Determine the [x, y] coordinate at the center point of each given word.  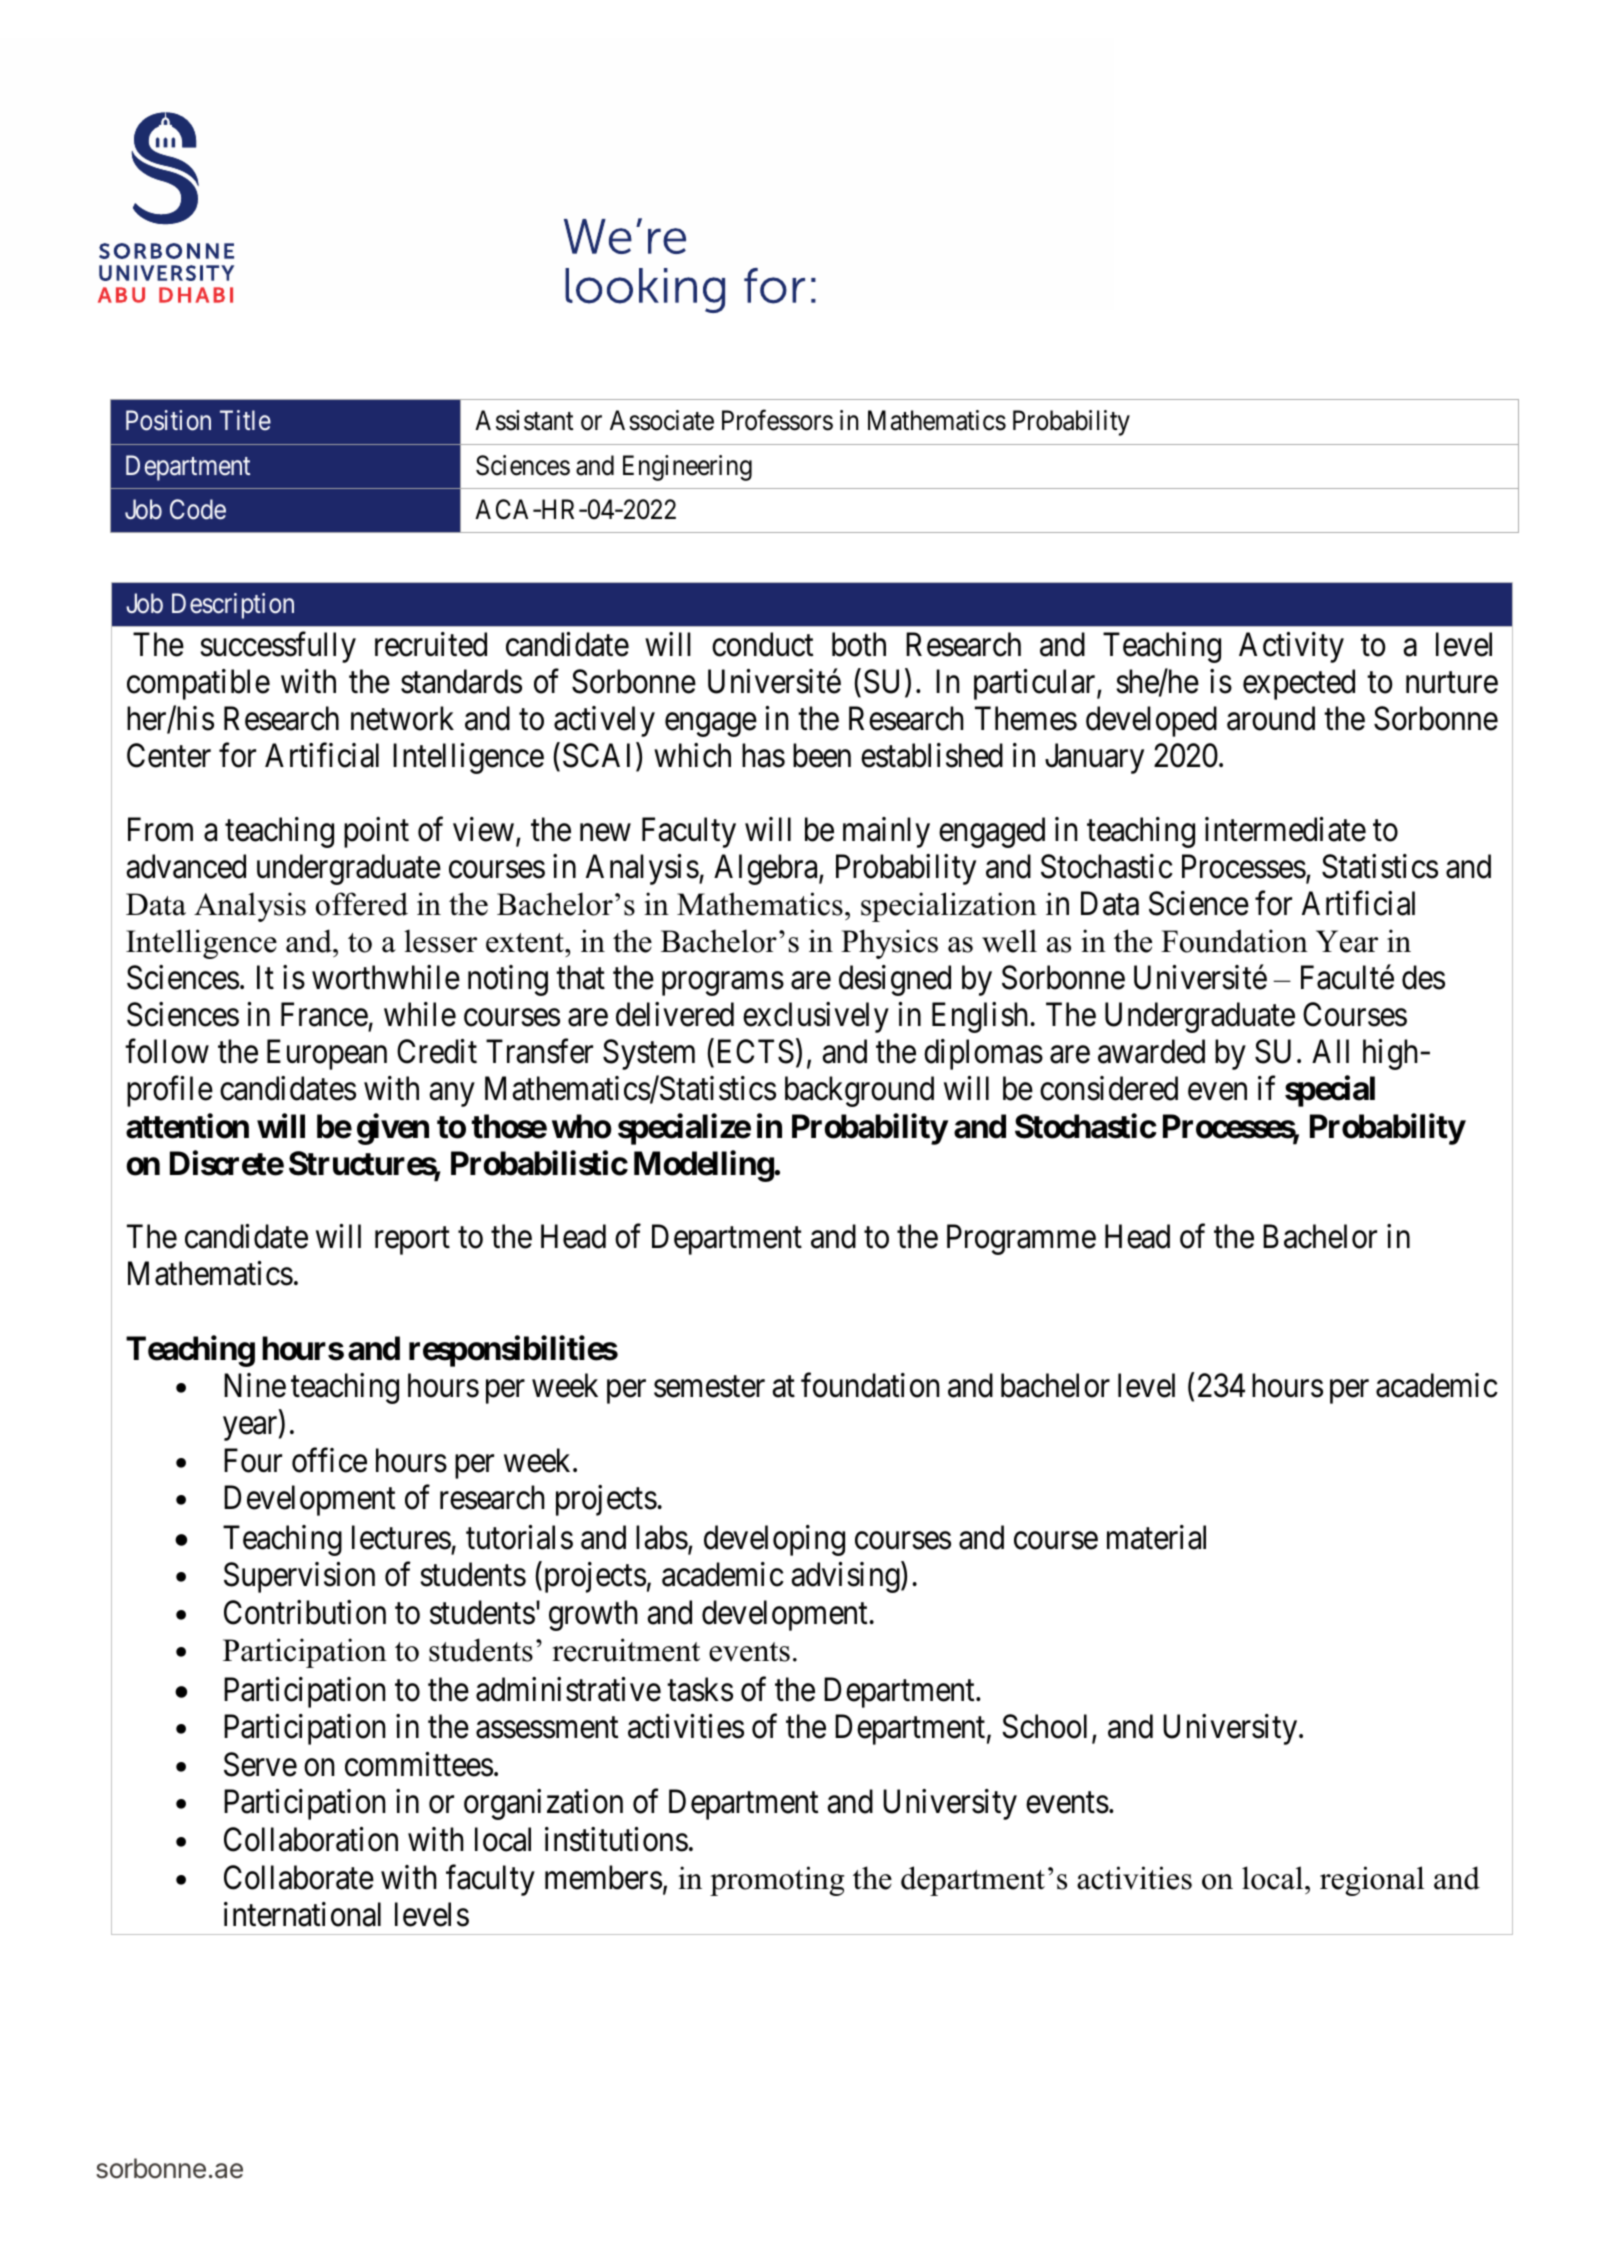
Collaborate [299, 1877]
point [376, 832]
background [859, 1091]
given [393, 1129]
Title [245, 420]
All [1330, 1051]
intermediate [1285, 829]
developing [774, 1540]
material [1156, 1537]
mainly [886, 832]
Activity [1291, 647]
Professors [777, 420]
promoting [777, 1881]
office [329, 1460]
